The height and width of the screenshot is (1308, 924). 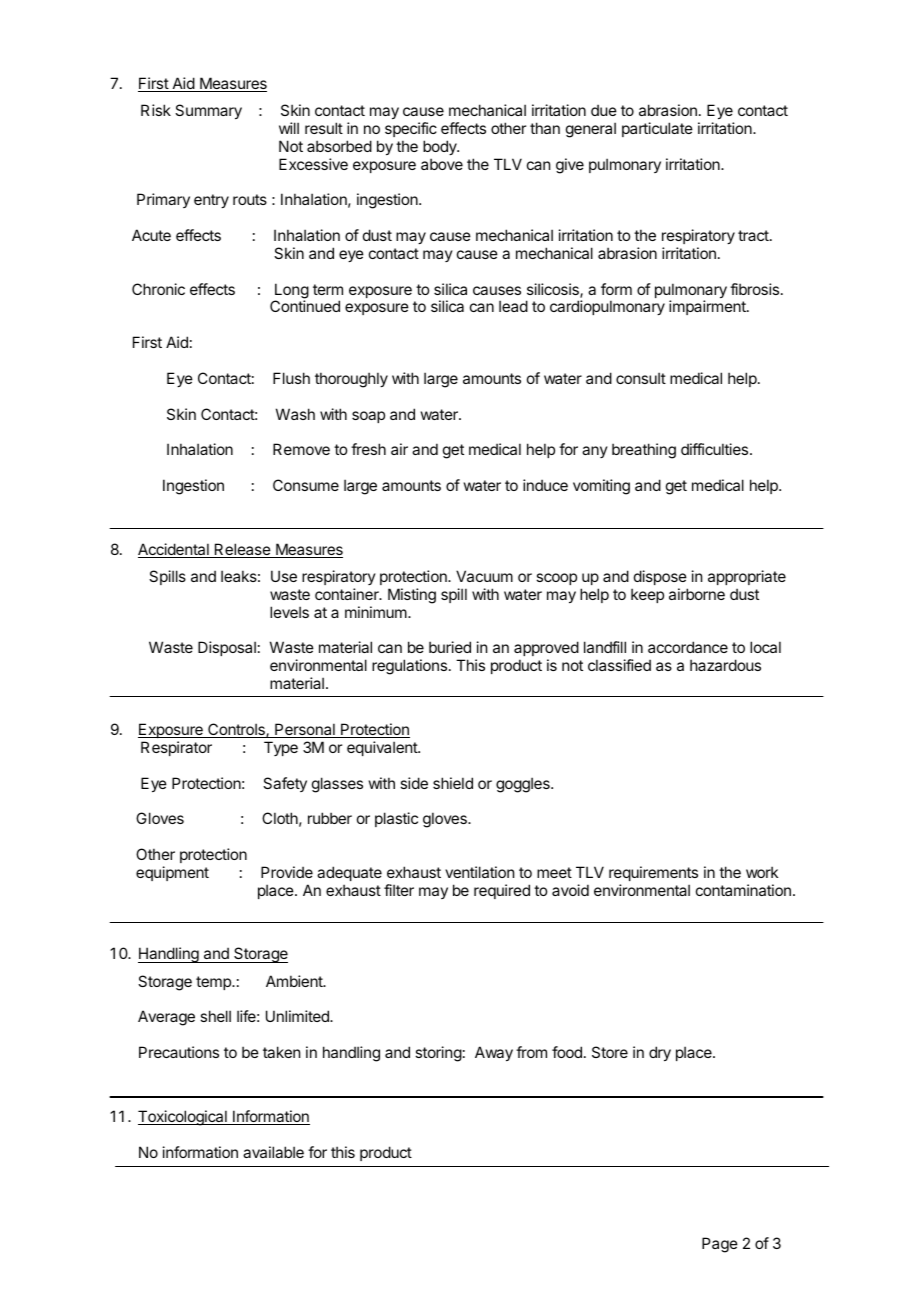 What do you see at coordinates (479, 872) in the screenshot?
I see `ventilation` at bounding box center [479, 872].
